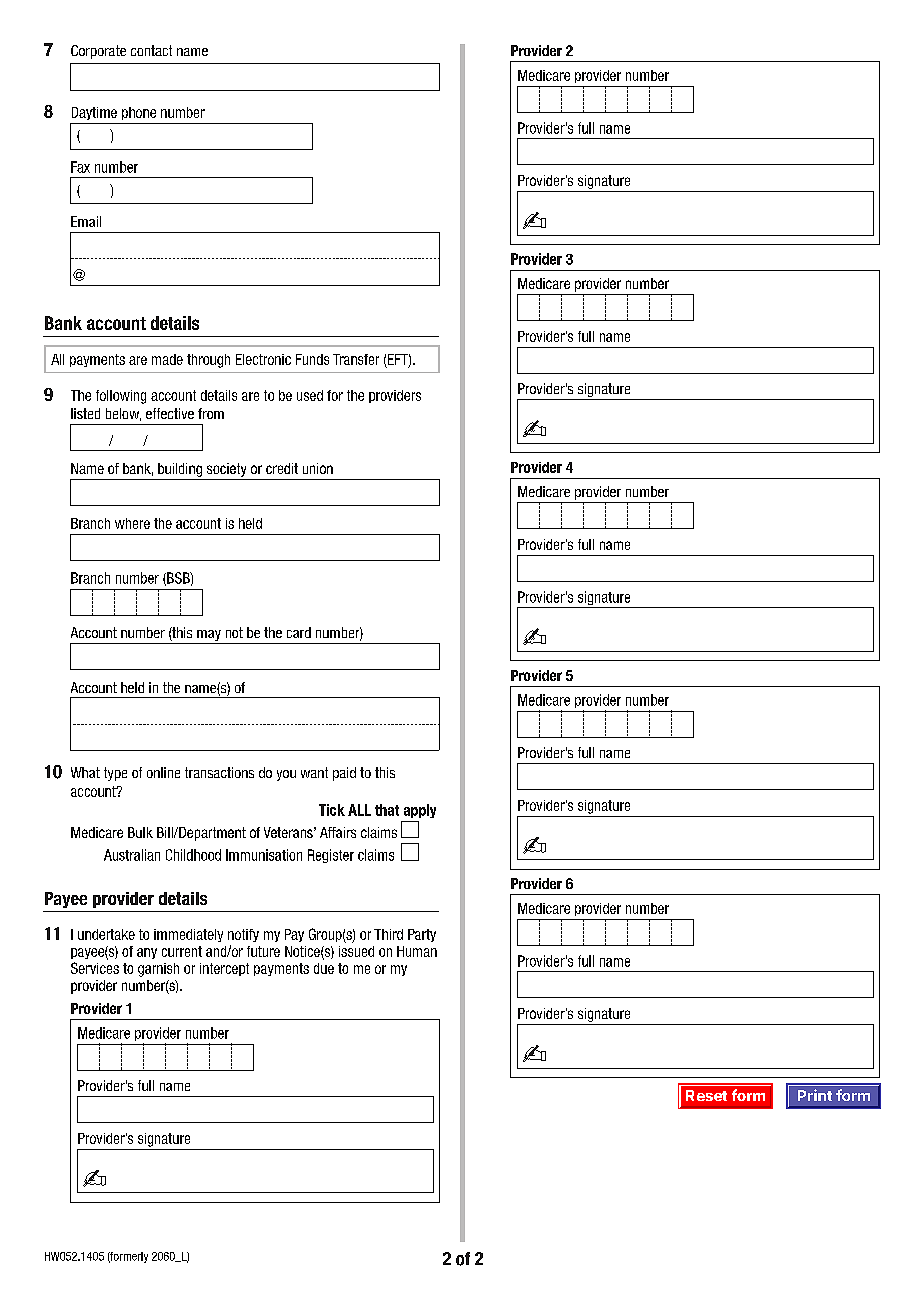 This screenshot has width=924, height=1308. What do you see at coordinates (226, 470) in the screenshot?
I see `society` at bounding box center [226, 470].
